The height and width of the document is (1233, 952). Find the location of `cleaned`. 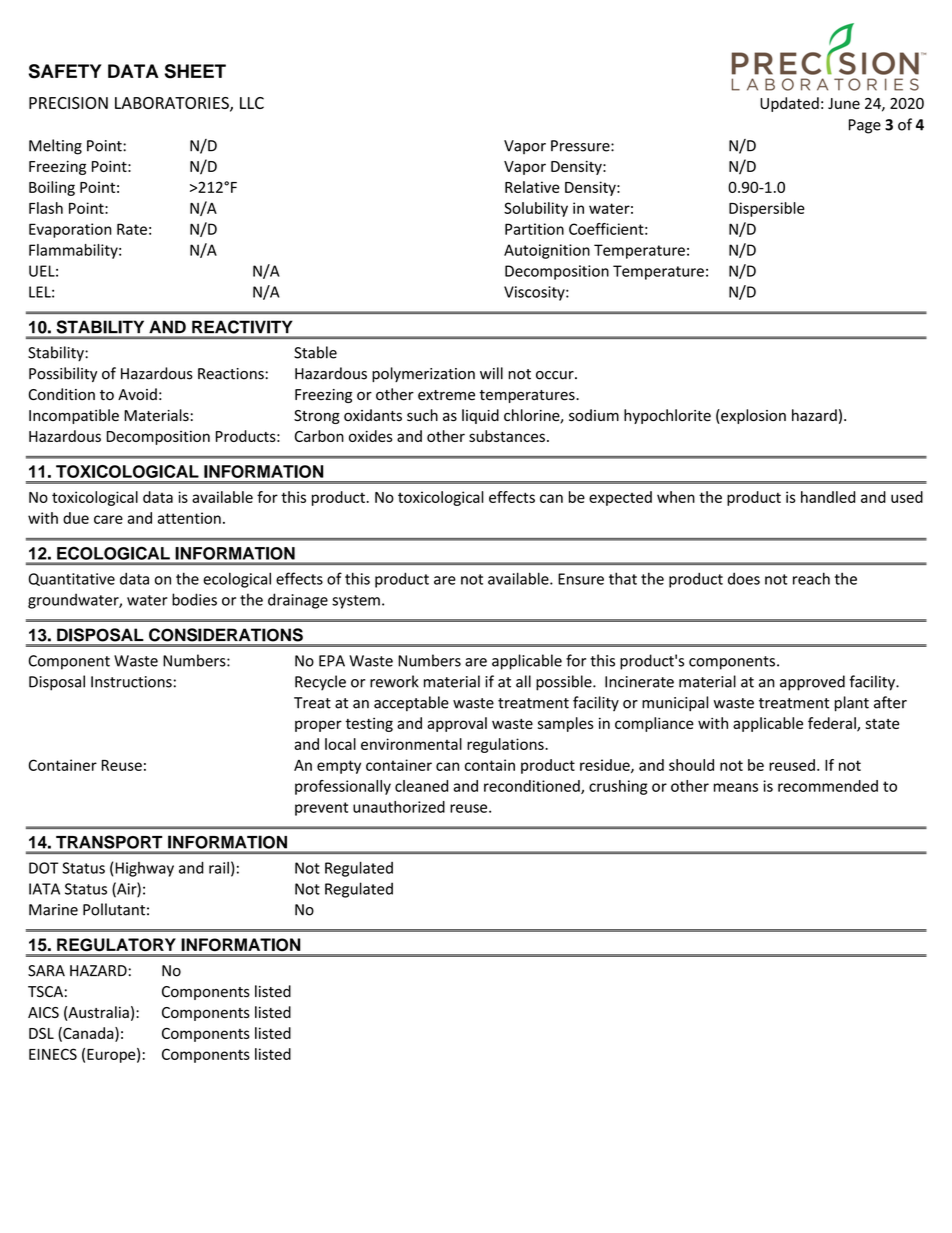

cleaned is located at coordinates (421, 786).
